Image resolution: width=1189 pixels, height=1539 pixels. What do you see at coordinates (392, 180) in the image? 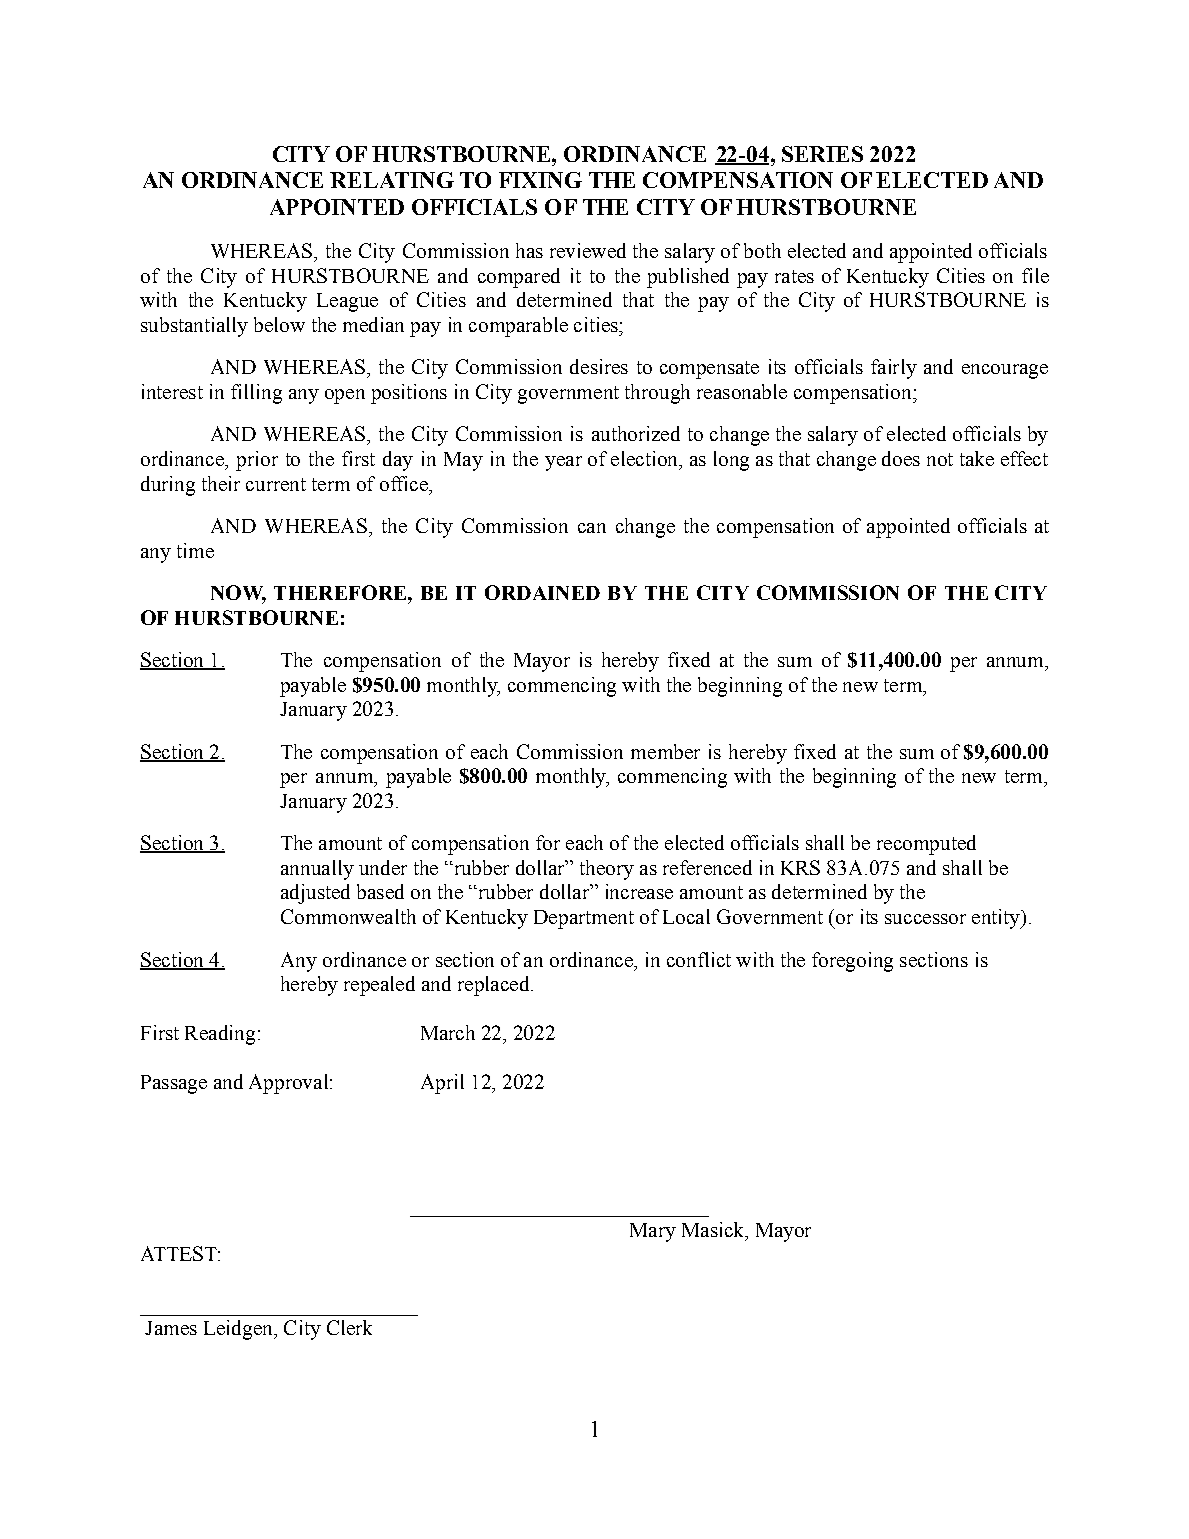
I see `RELATING` at bounding box center [392, 180].
